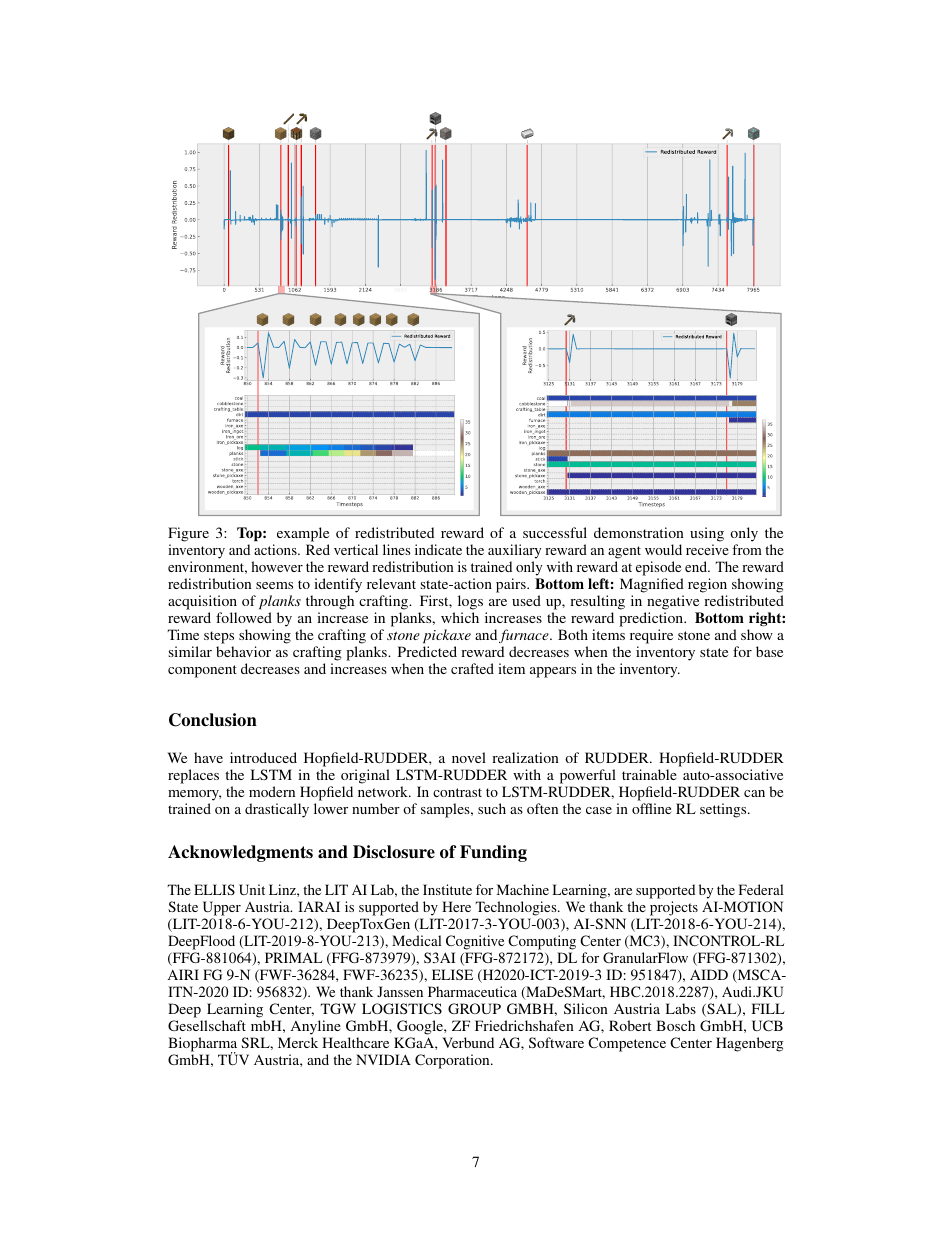  What do you see at coordinates (438, 549) in the document?
I see `indicate` at bounding box center [438, 549].
